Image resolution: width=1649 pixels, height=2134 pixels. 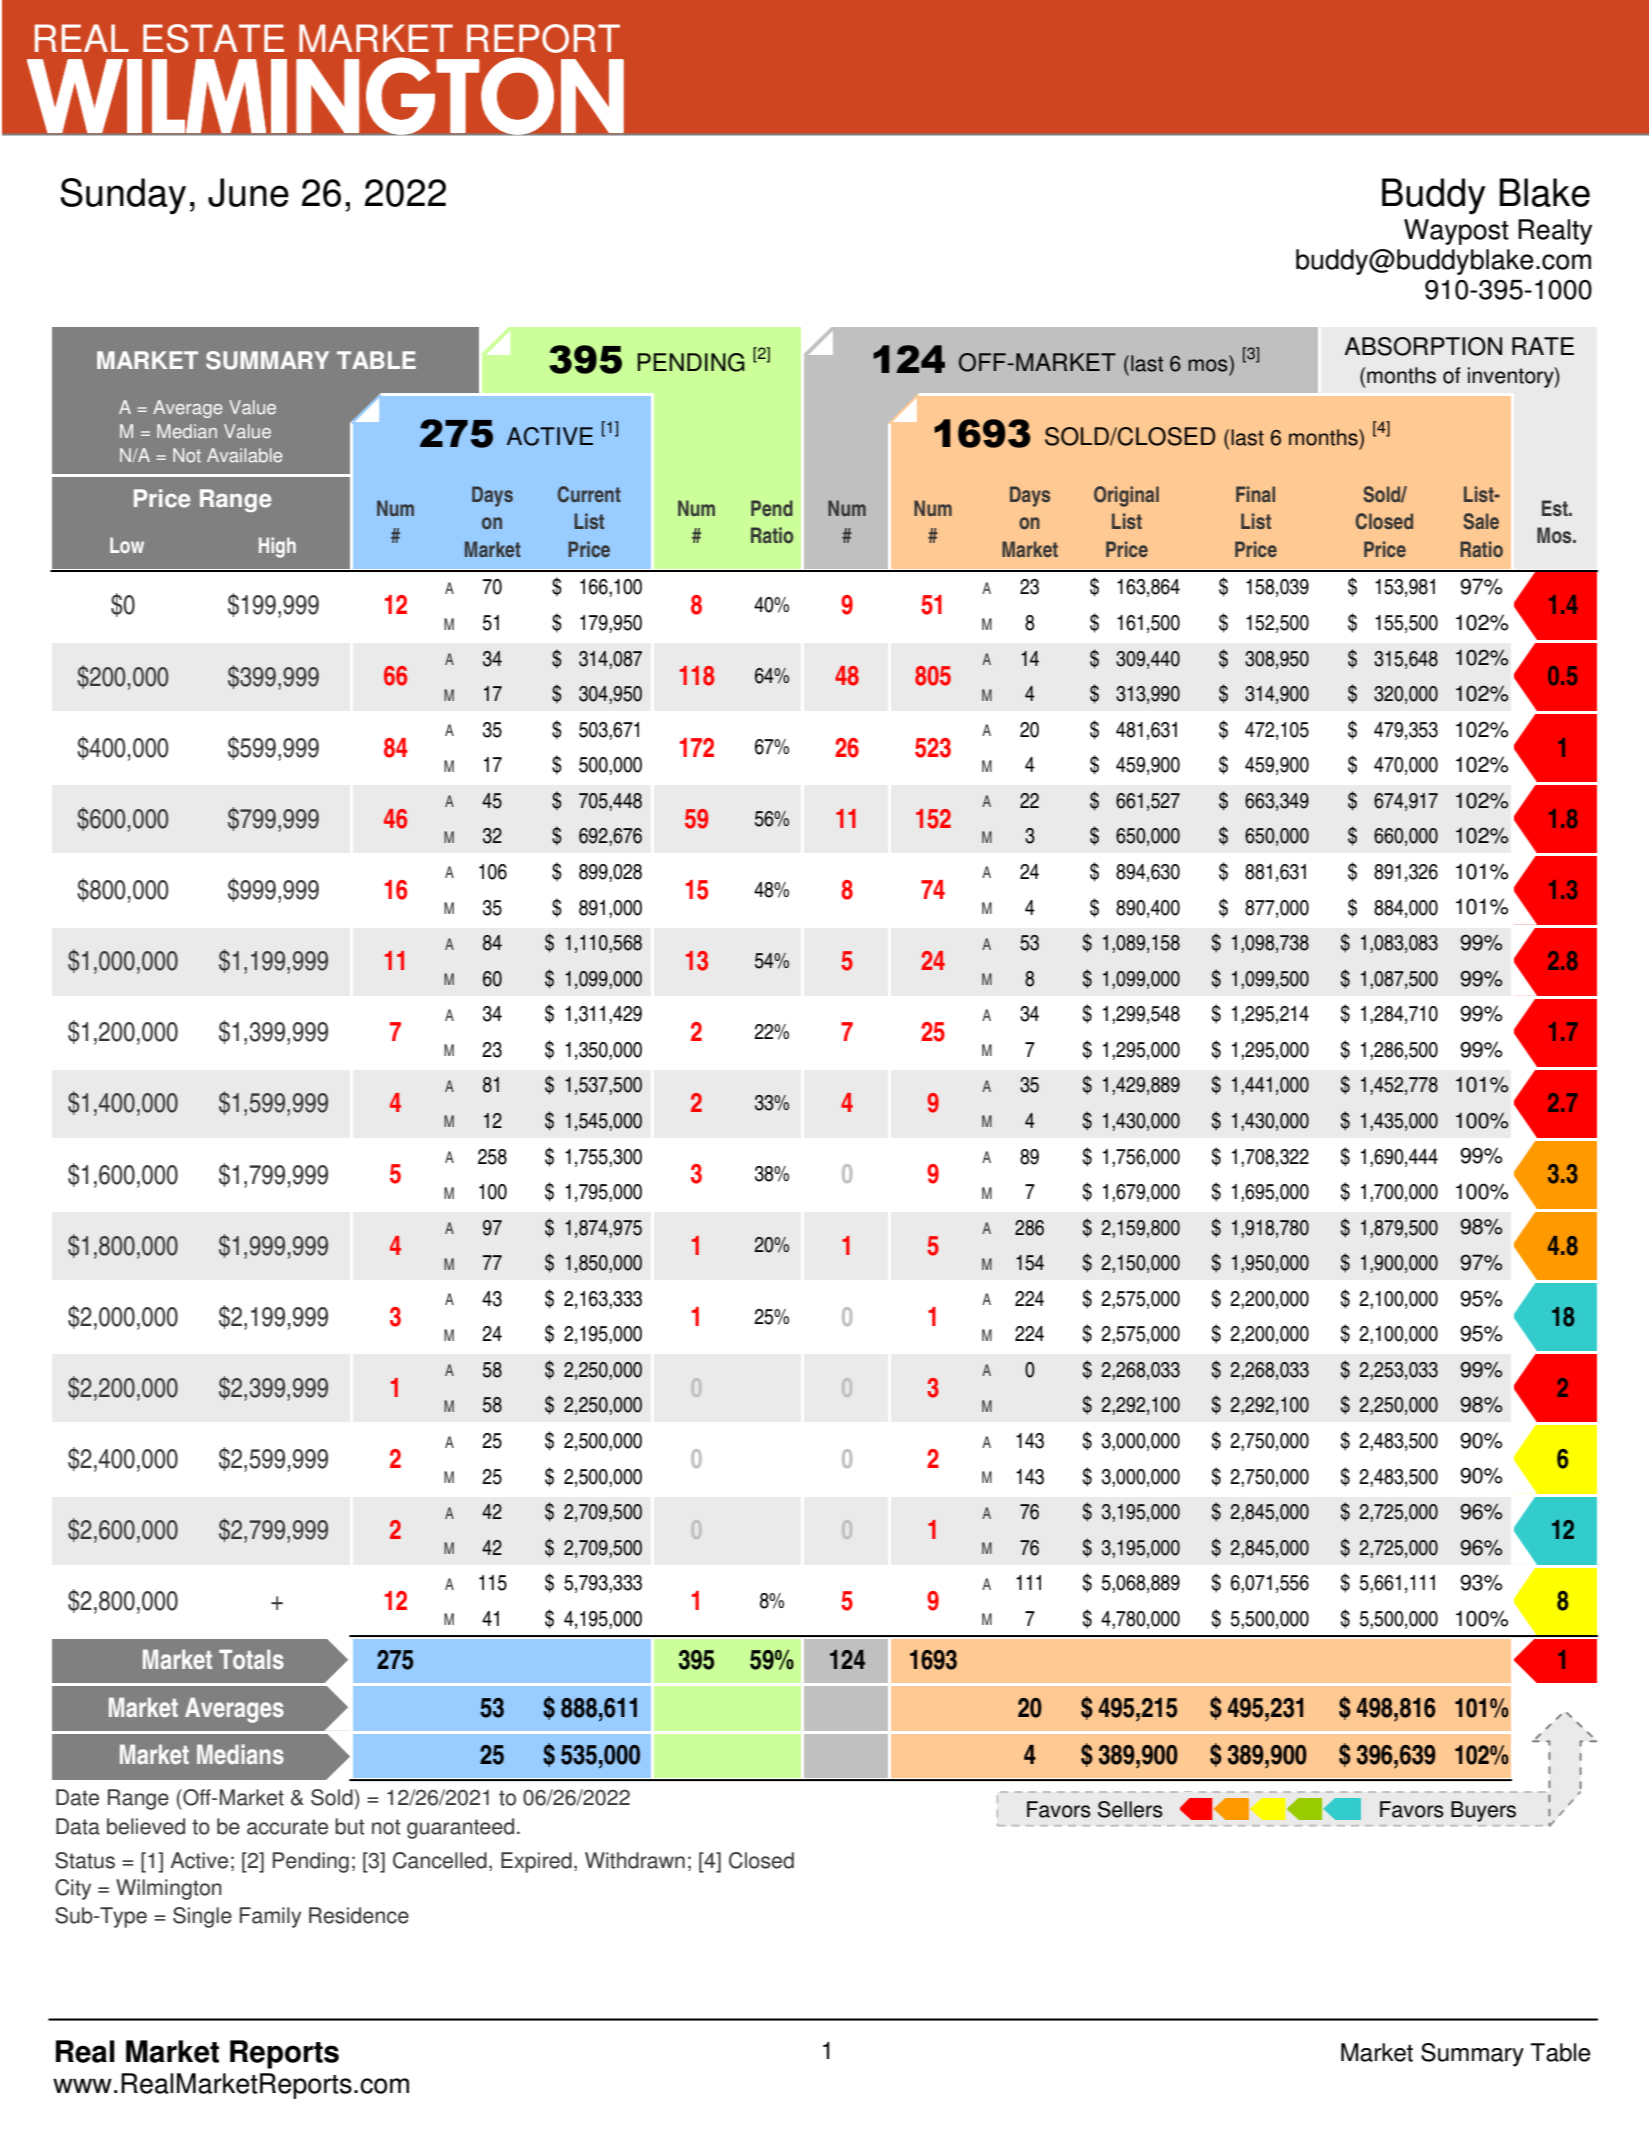 What do you see at coordinates (1255, 494) in the page?
I see `Final` at bounding box center [1255, 494].
